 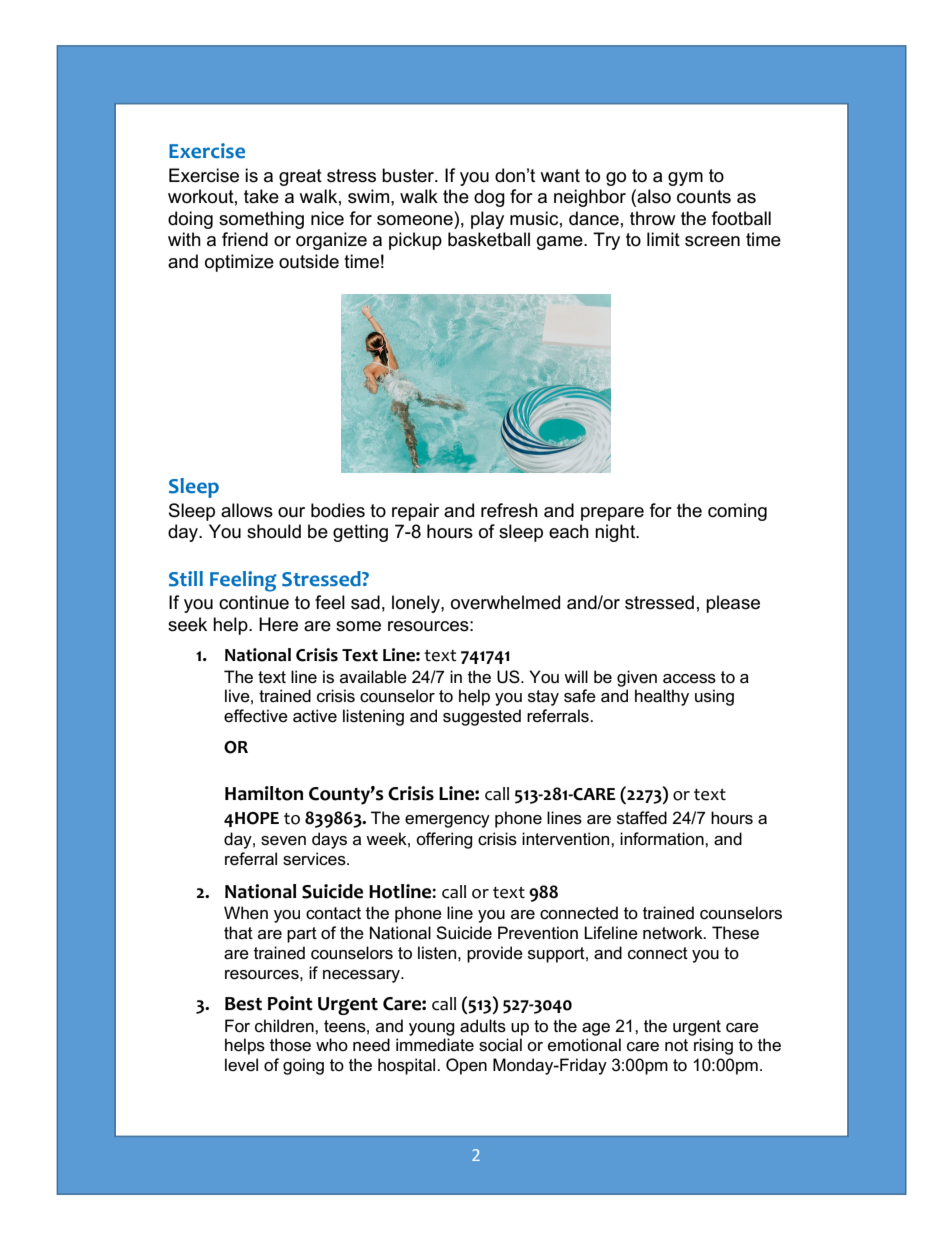 What do you see at coordinates (254, 602) in the screenshot?
I see `continue` at bounding box center [254, 602].
